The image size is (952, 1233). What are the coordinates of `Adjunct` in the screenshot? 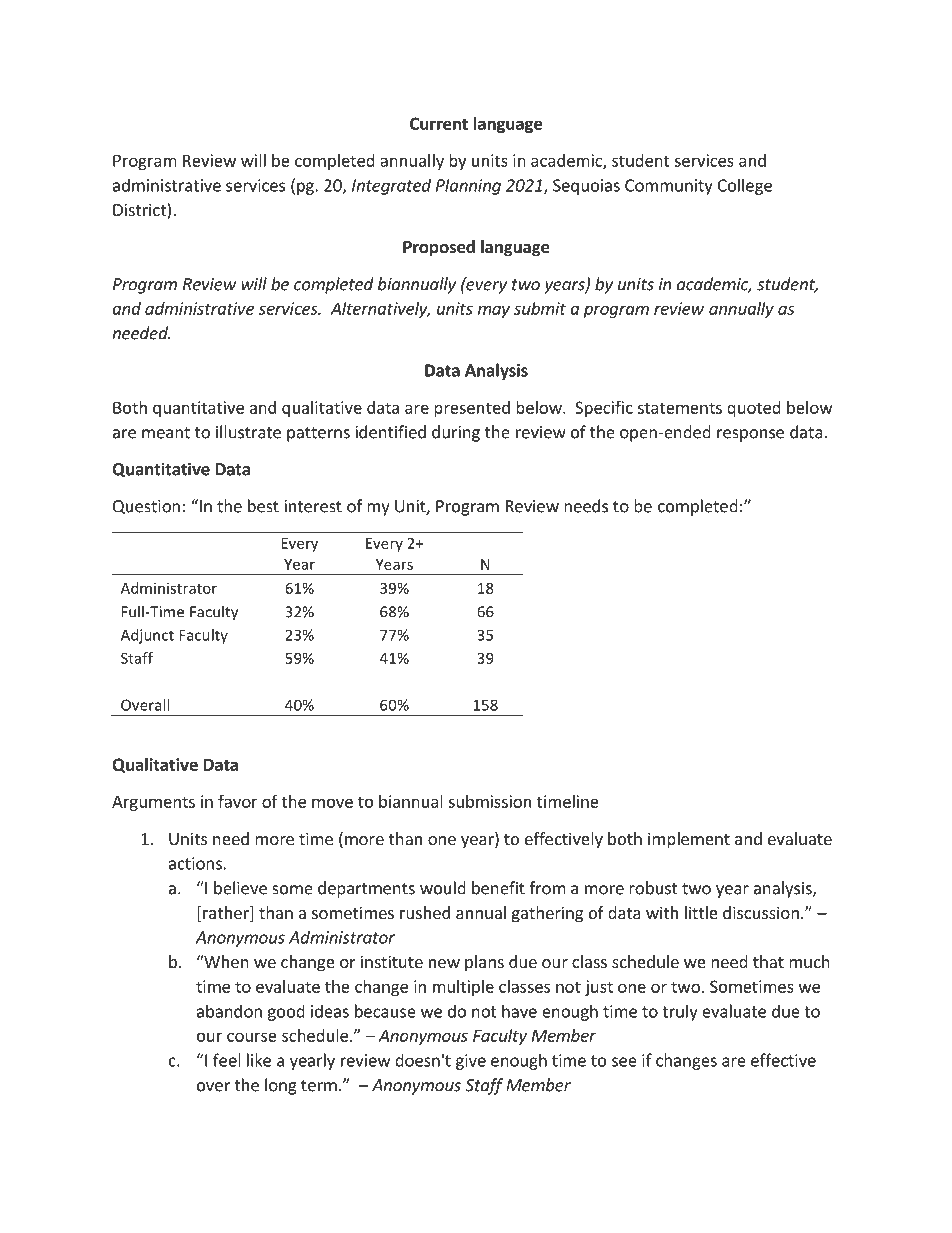 It's located at (147, 636).
